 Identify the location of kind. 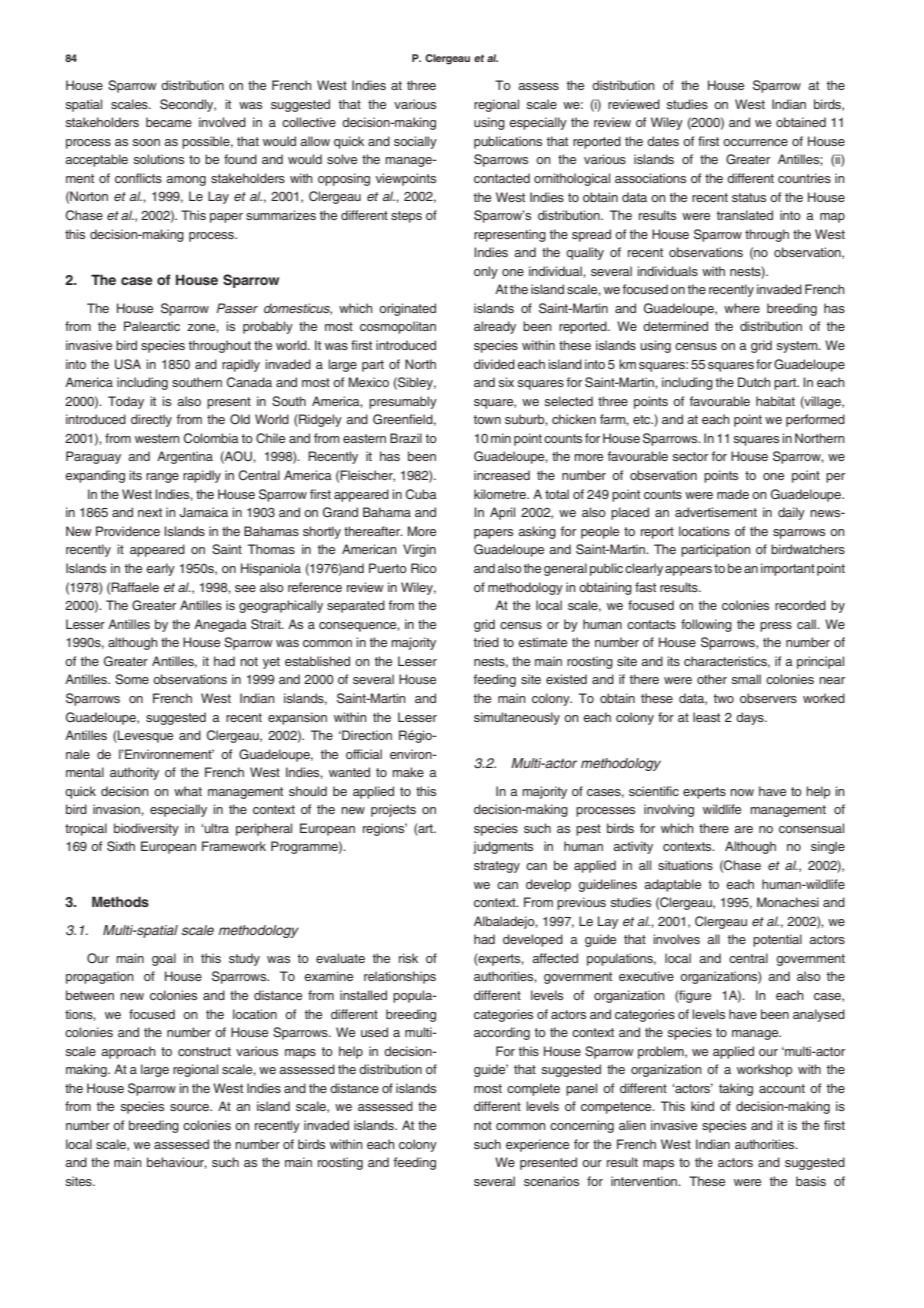
(702, 1106).
